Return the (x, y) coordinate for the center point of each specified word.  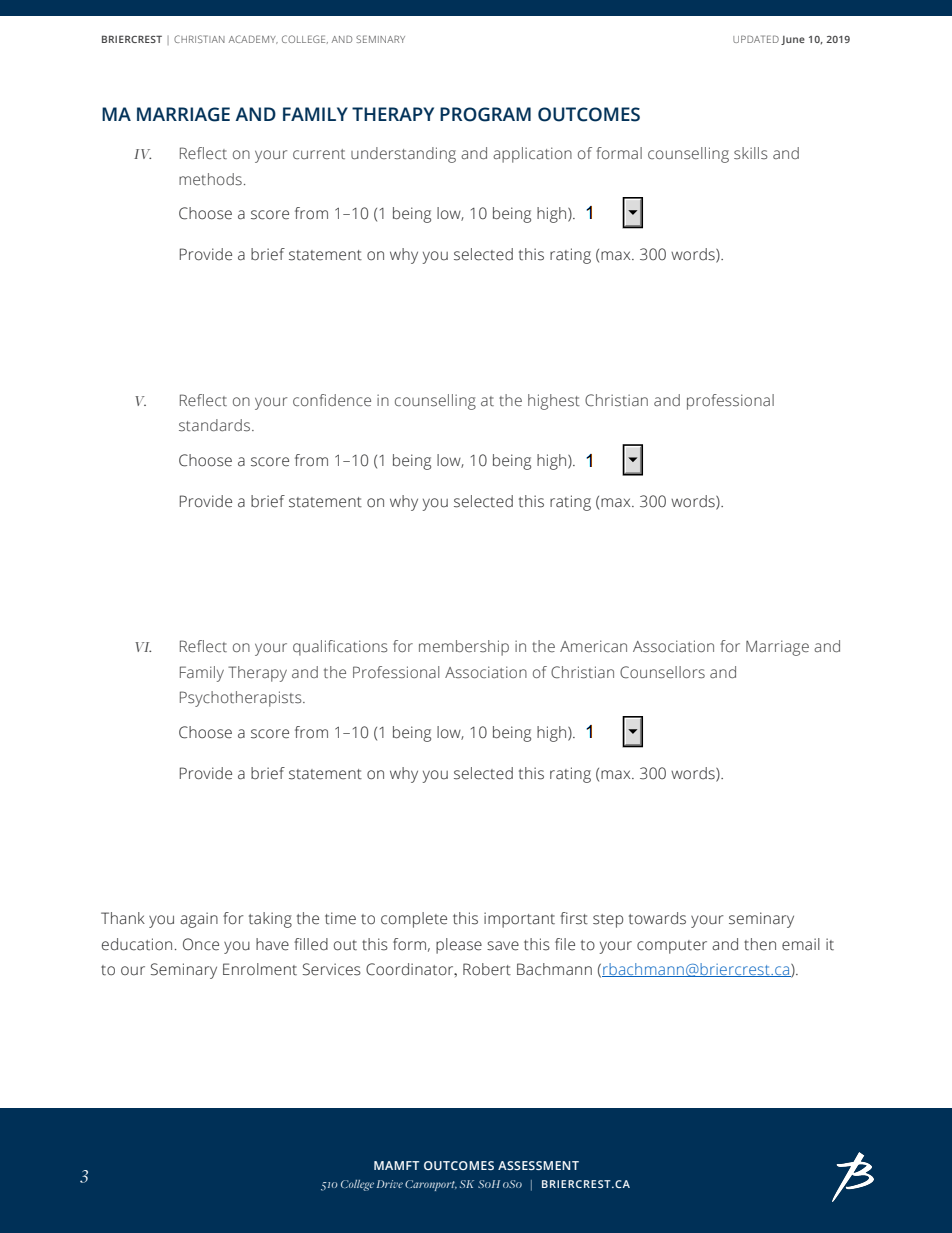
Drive (390, 1184)
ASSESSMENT (538, 1165)
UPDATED (756, 39)
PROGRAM (485, 114)
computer (672, 947)
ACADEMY (253, 39)
